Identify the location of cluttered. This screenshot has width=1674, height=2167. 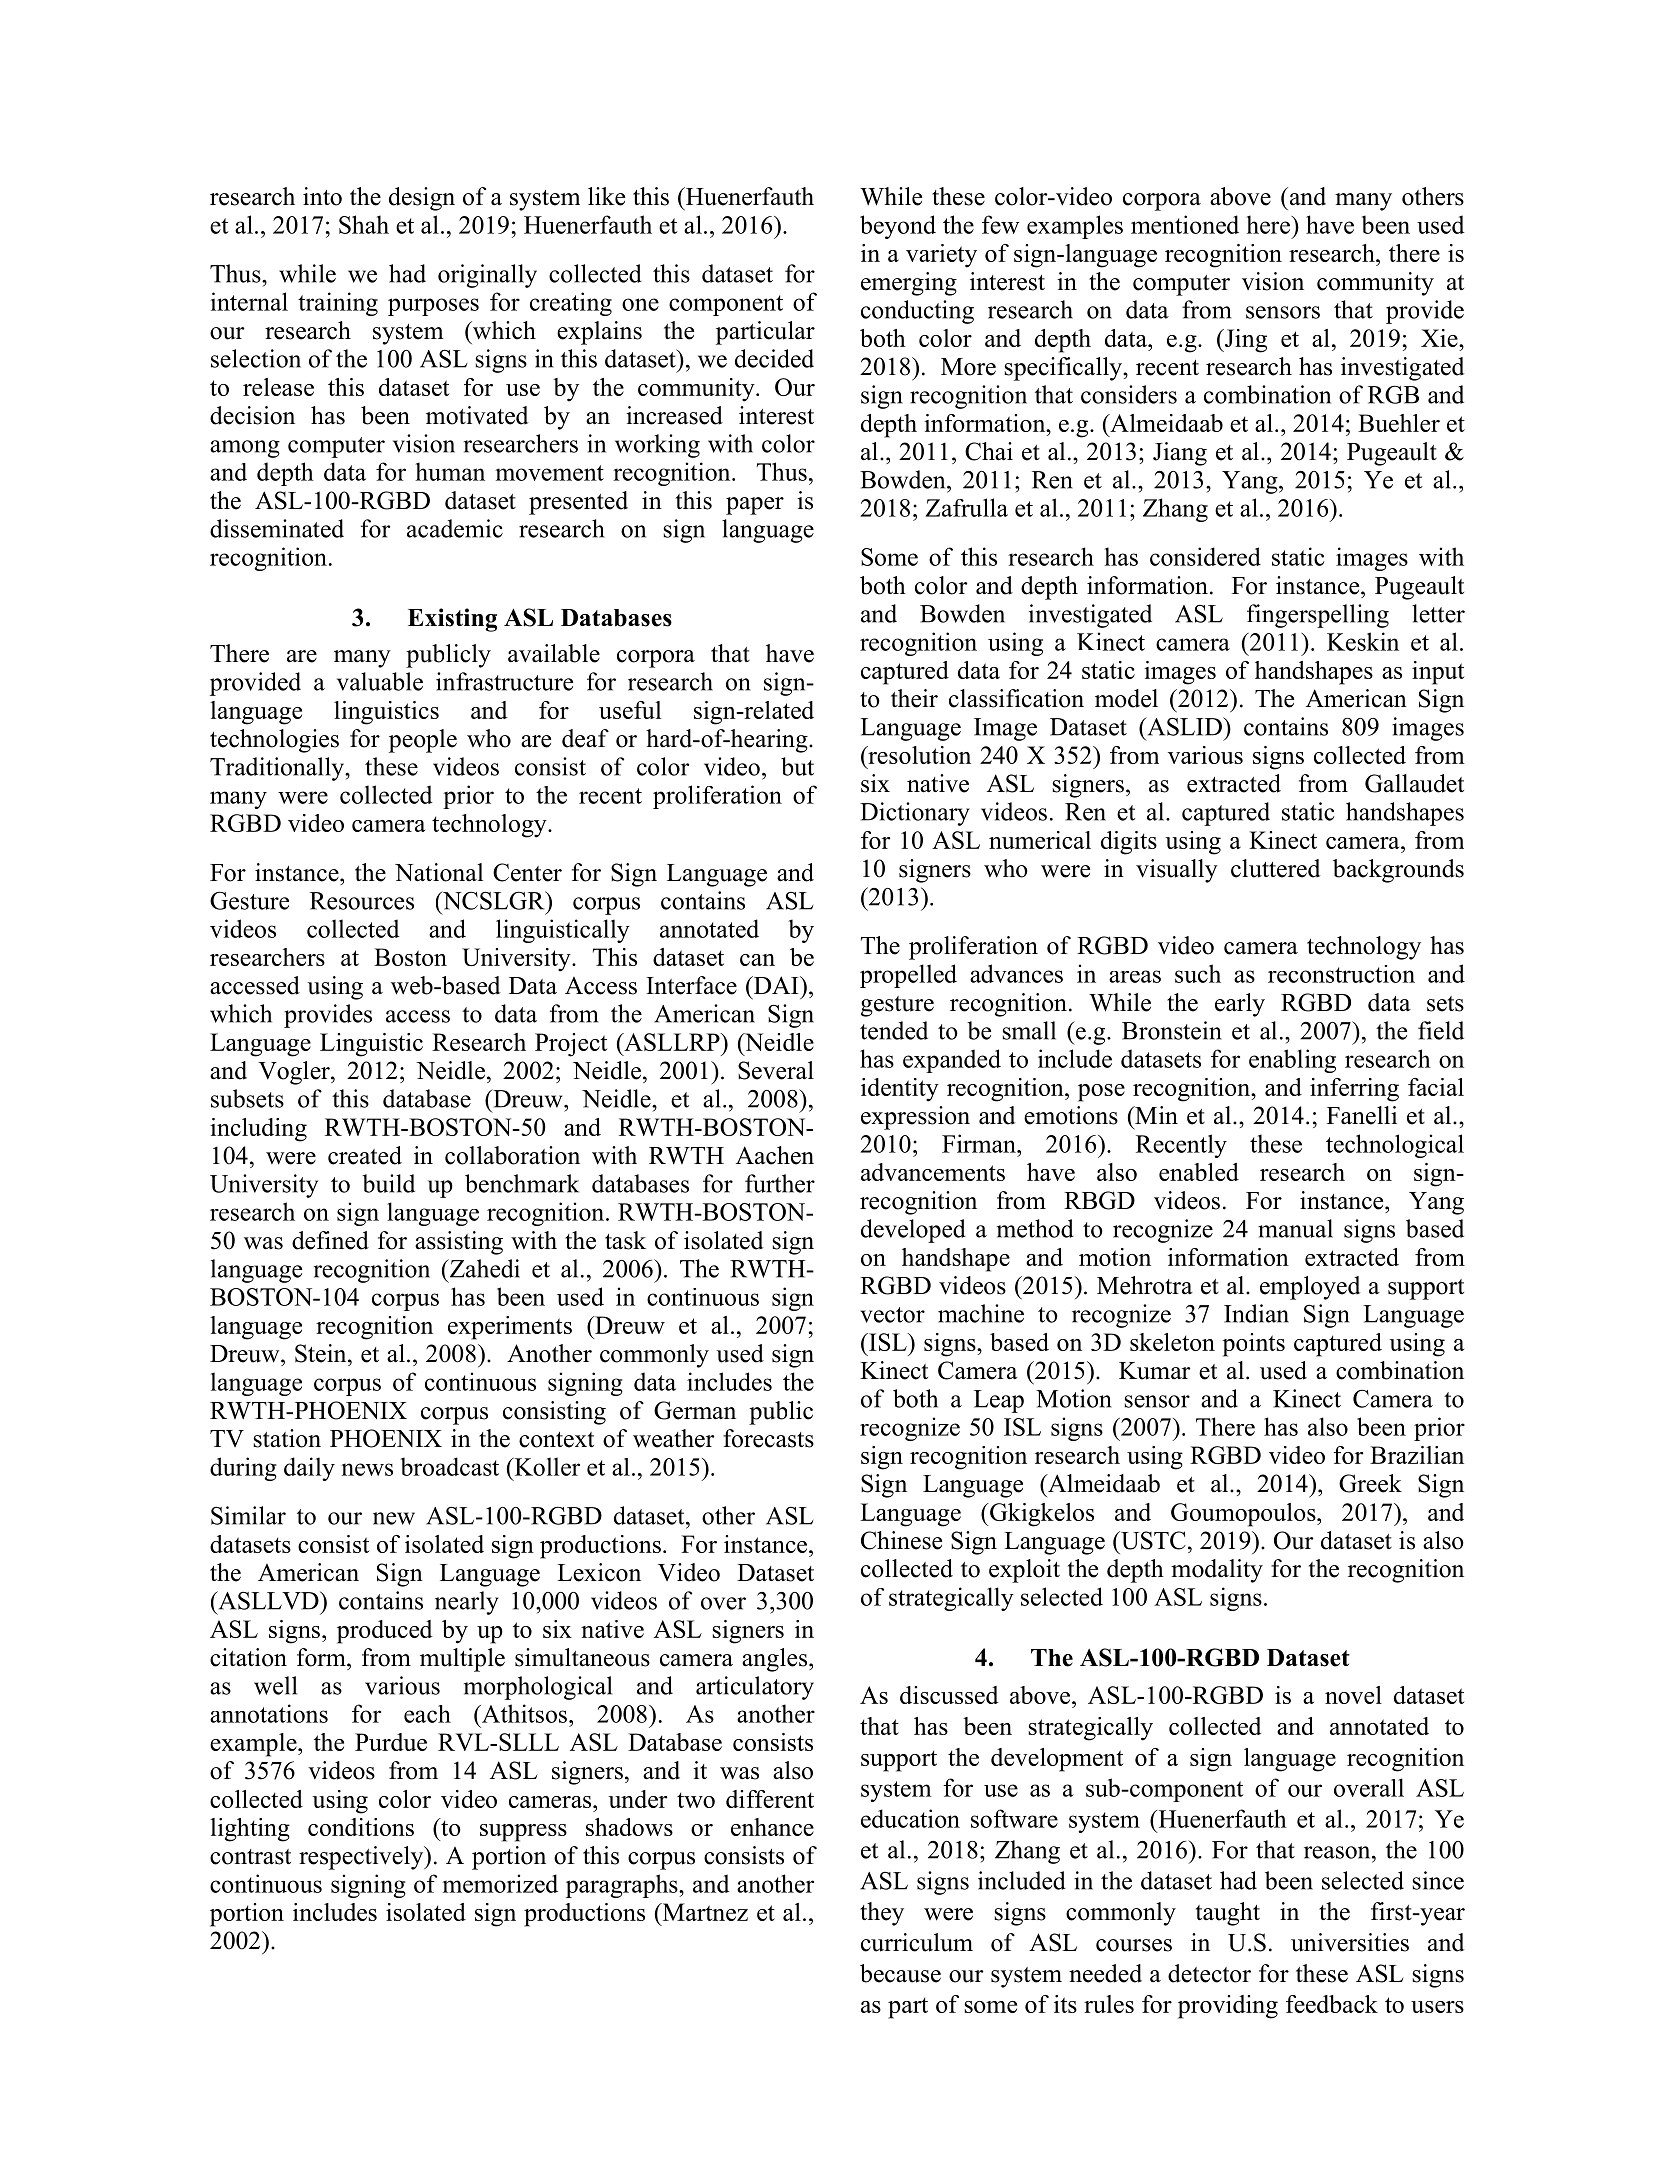
(1275, 868).
